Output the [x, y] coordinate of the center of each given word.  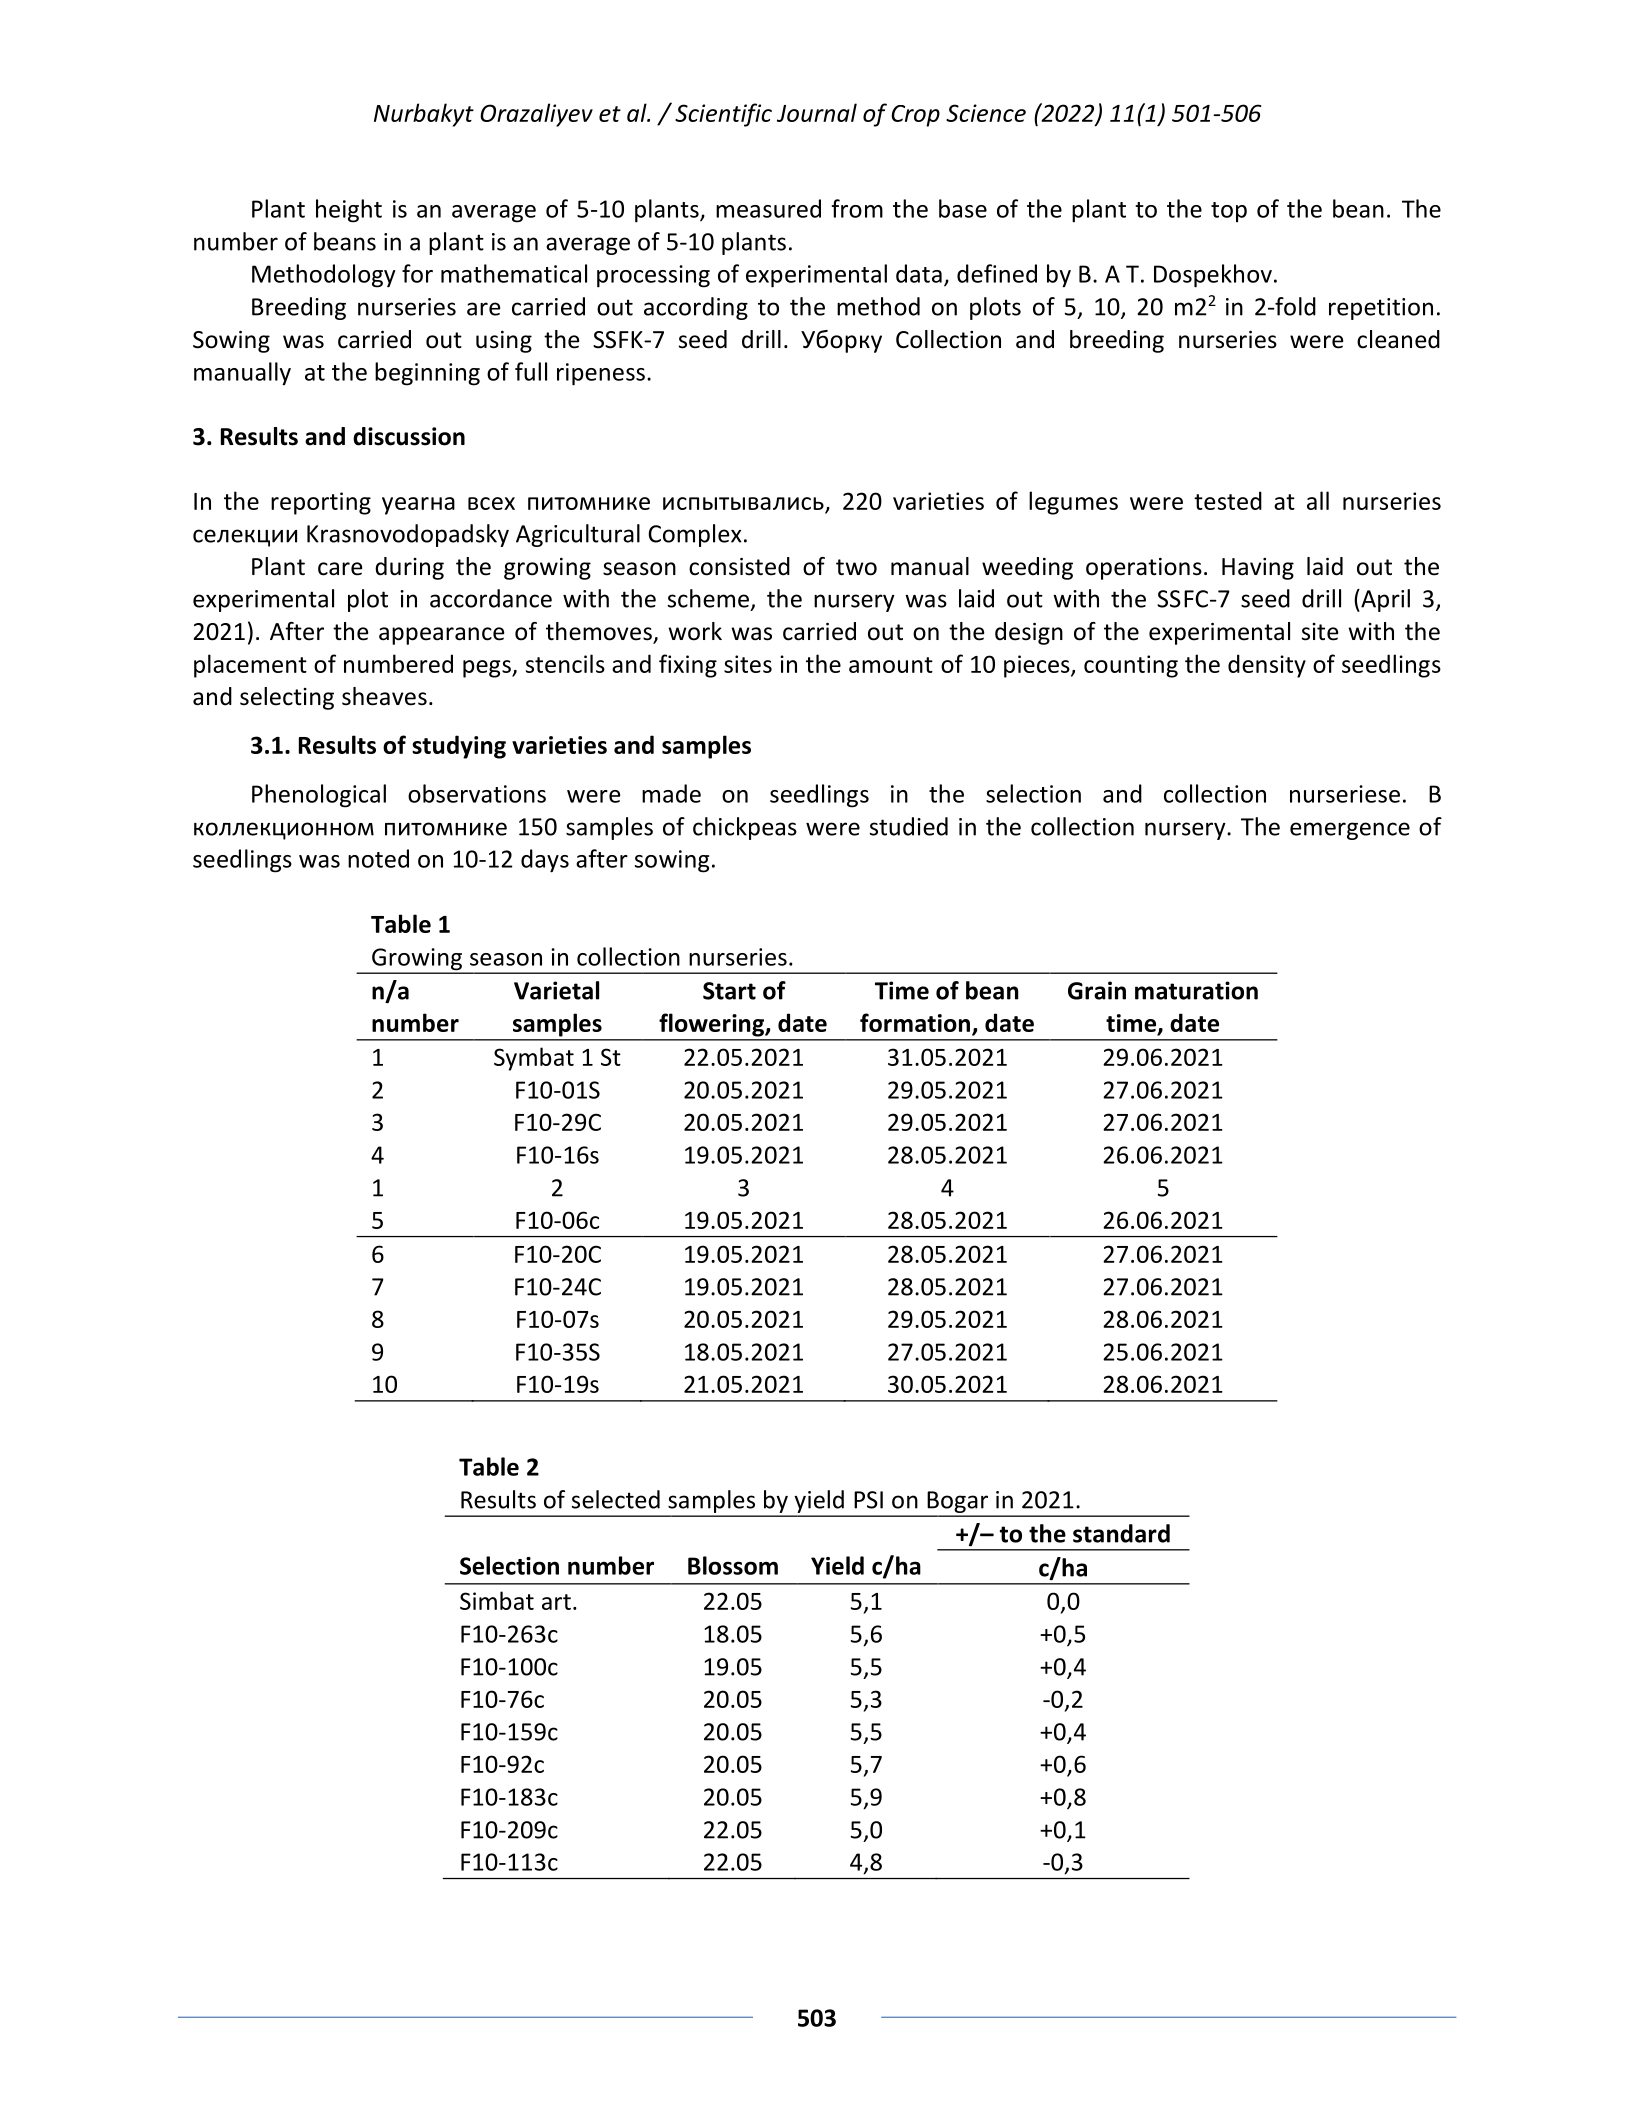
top [1229, 212]
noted [378, 858]
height [349, 211]
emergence [1350, 831]
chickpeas [745, 828]
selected [616, 1499]
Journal [817, 112]
